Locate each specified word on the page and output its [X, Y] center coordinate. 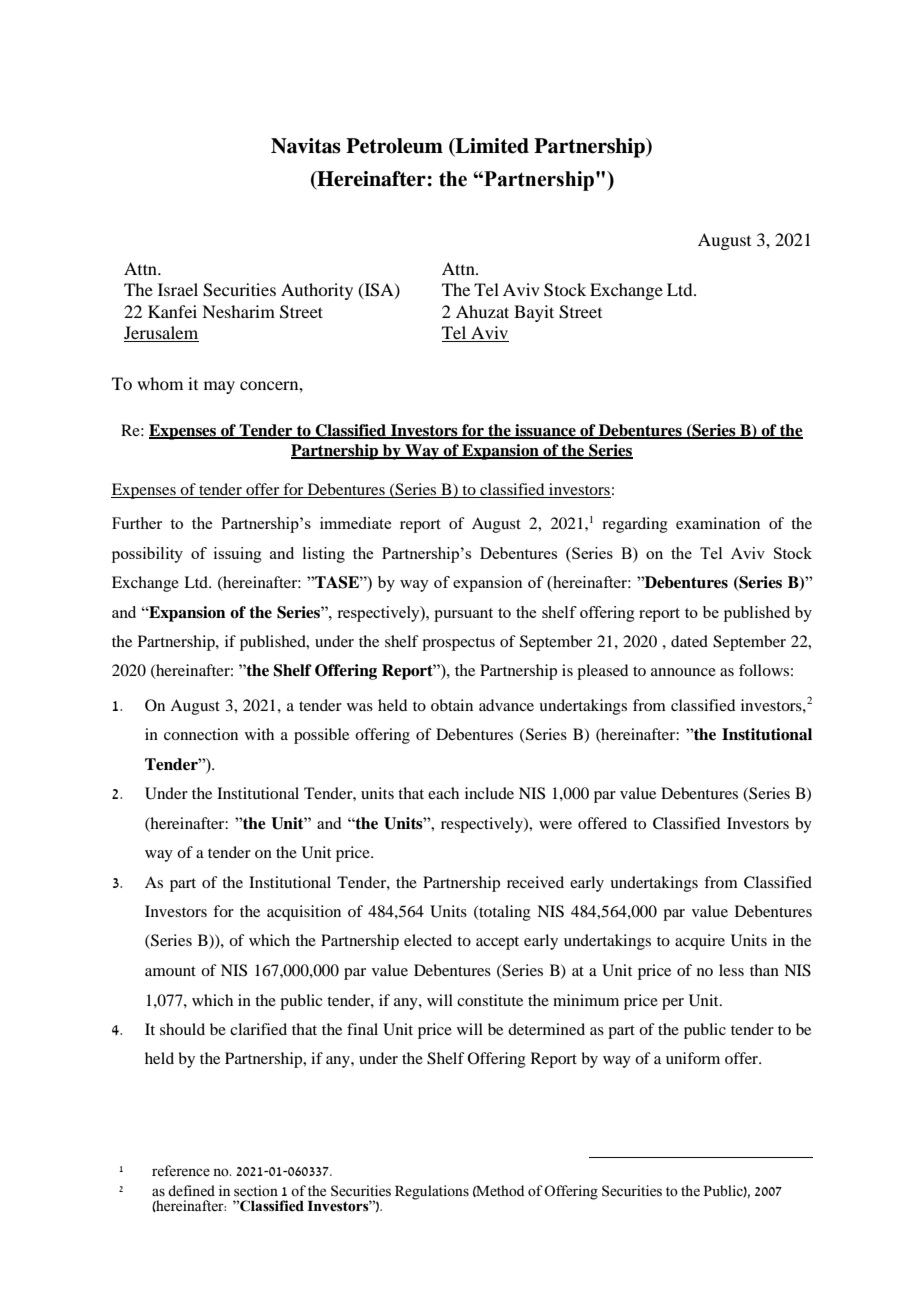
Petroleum [394, 146]
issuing [238, 555]
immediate [355, 523]
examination [718, 523]
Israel [178, 289]
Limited [491, 146]
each [443, 793]
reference [181, 1171]
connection [201, 734]
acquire [700, 942]
